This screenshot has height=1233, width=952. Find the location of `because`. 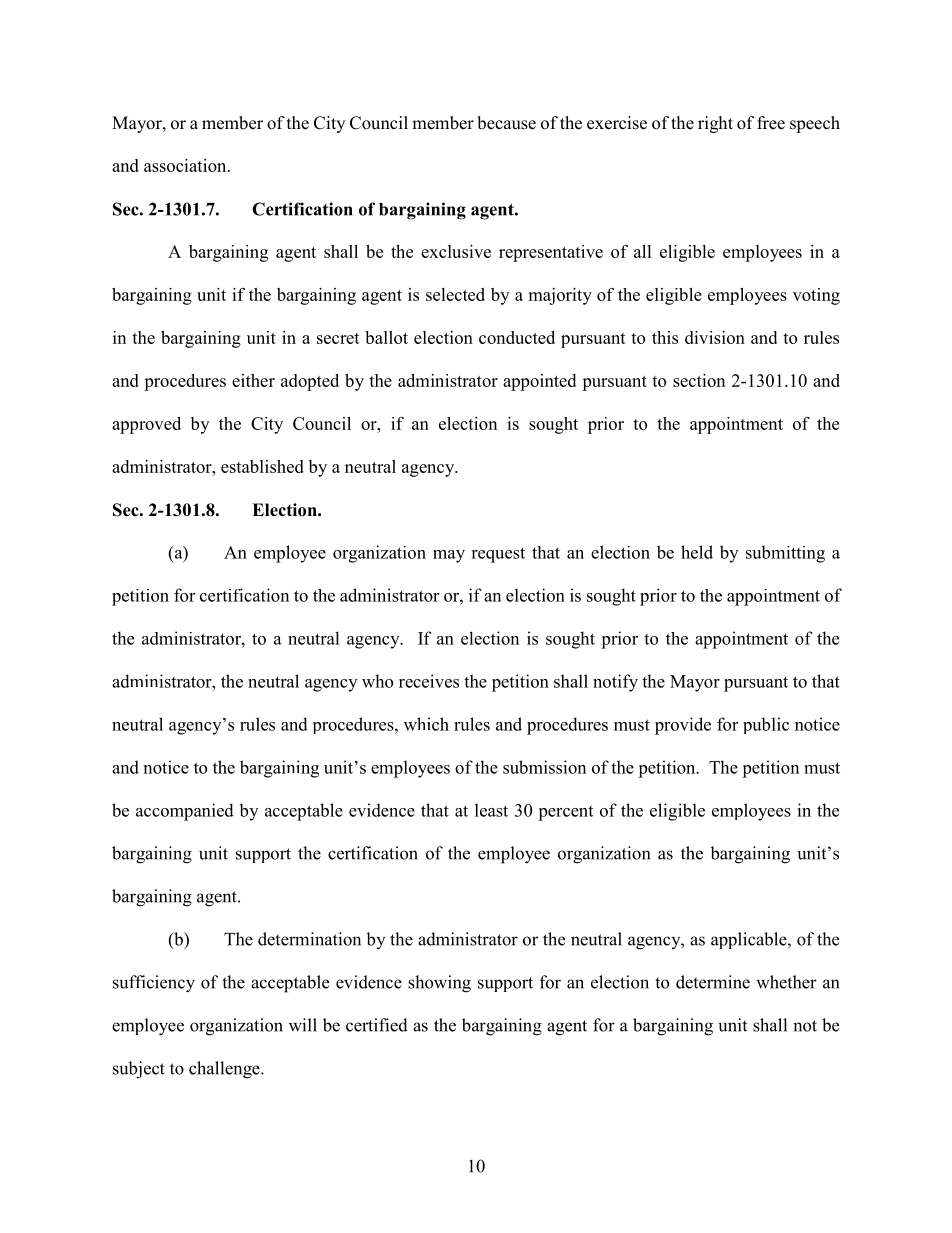

because is located at coordinates (506, 123).
